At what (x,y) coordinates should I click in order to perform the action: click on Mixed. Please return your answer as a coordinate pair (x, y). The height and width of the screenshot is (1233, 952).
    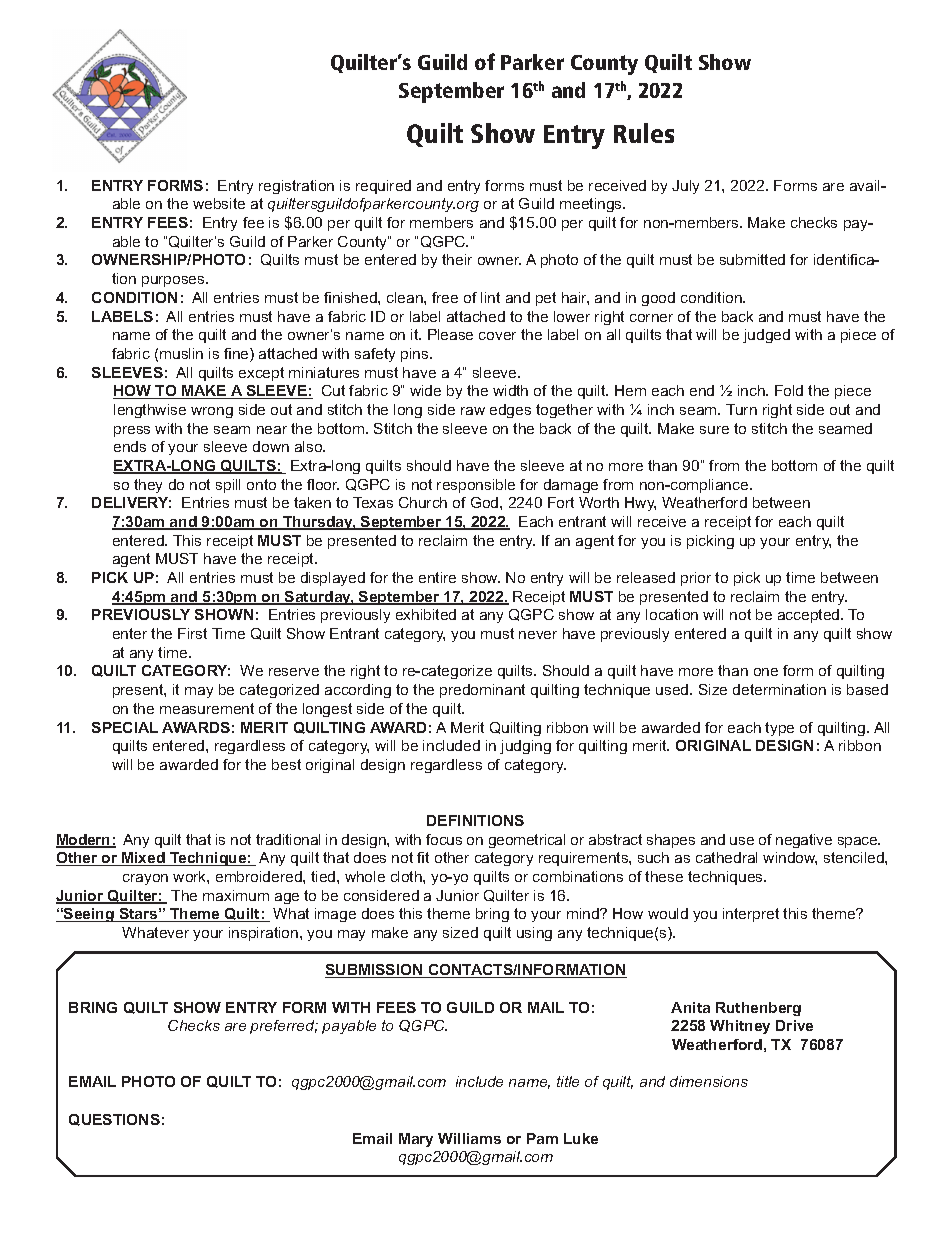
    Looking at the image, I should click on (143, 859).
